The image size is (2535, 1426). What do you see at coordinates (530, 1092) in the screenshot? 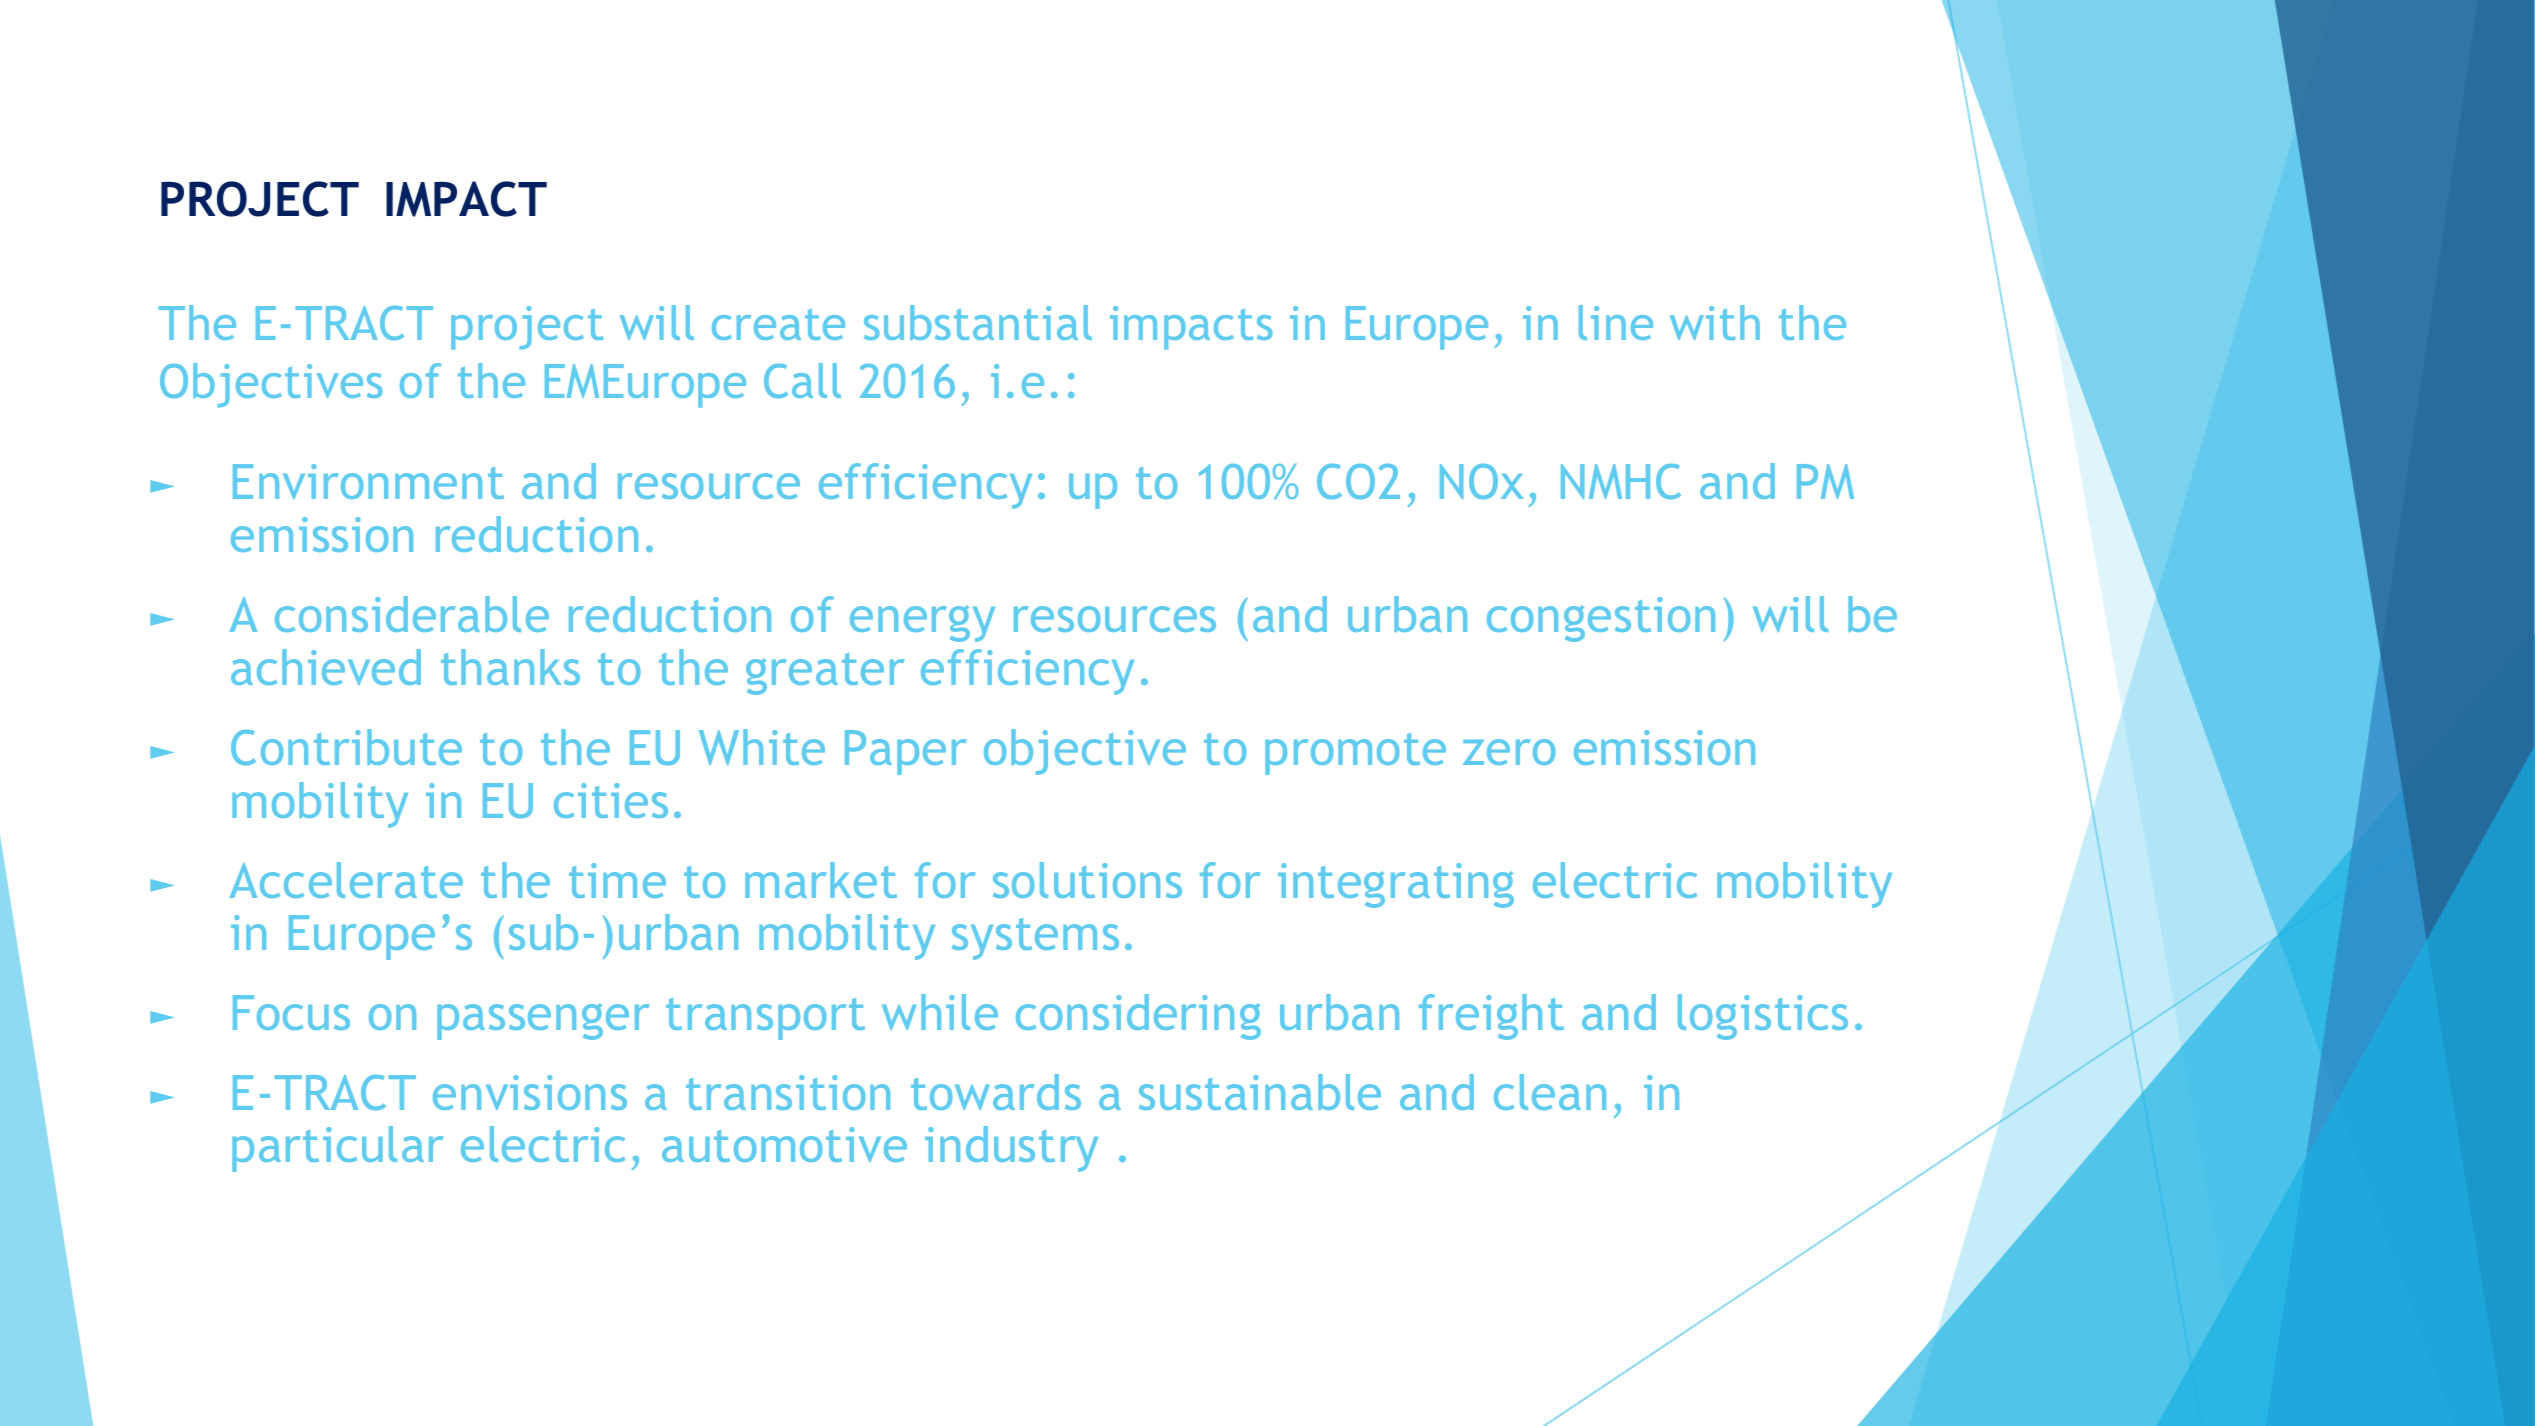
I see `envisions` at bounding box center [530, 1092].
